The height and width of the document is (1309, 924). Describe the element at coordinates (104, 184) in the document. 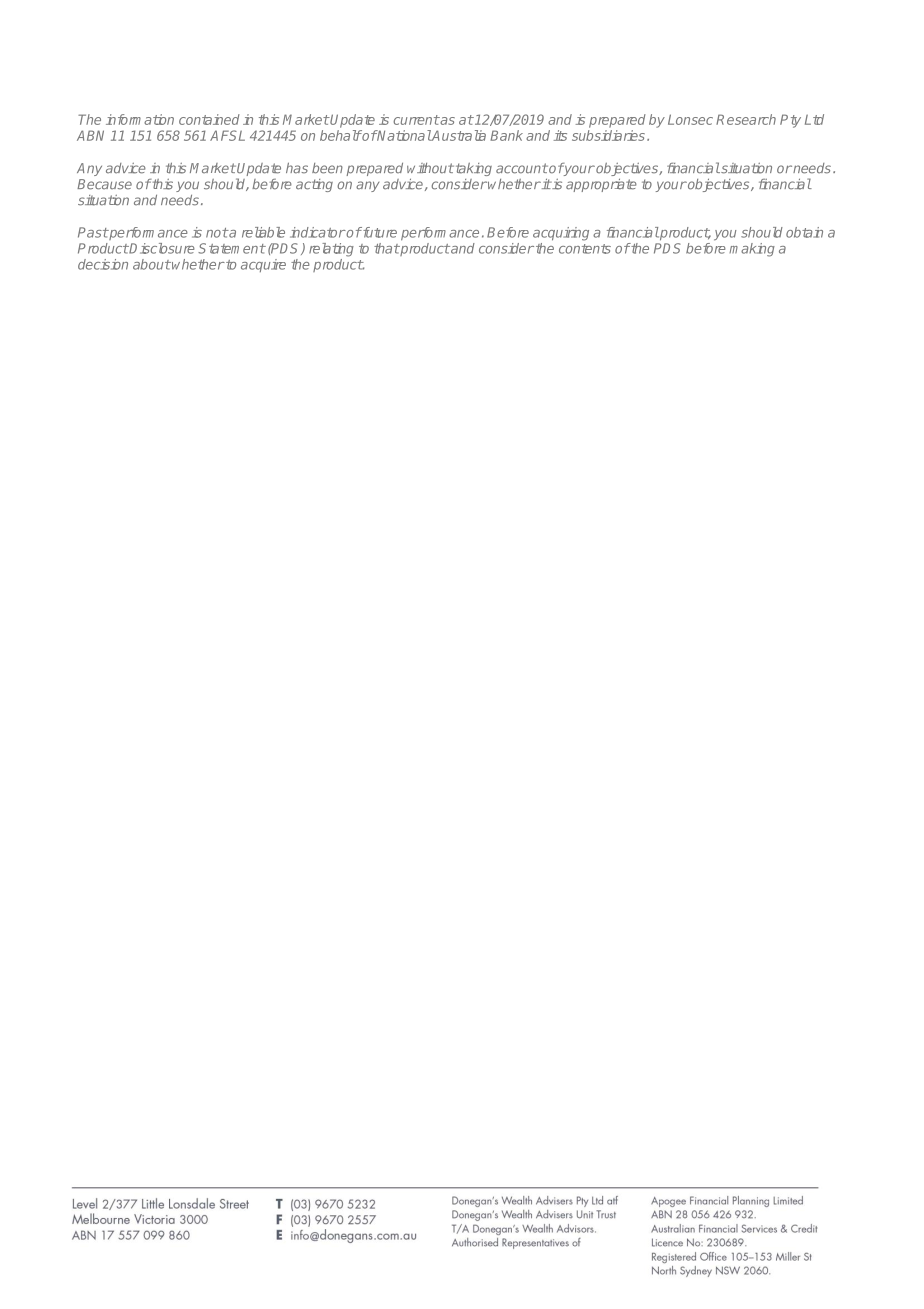

I see `Because` at that location.
